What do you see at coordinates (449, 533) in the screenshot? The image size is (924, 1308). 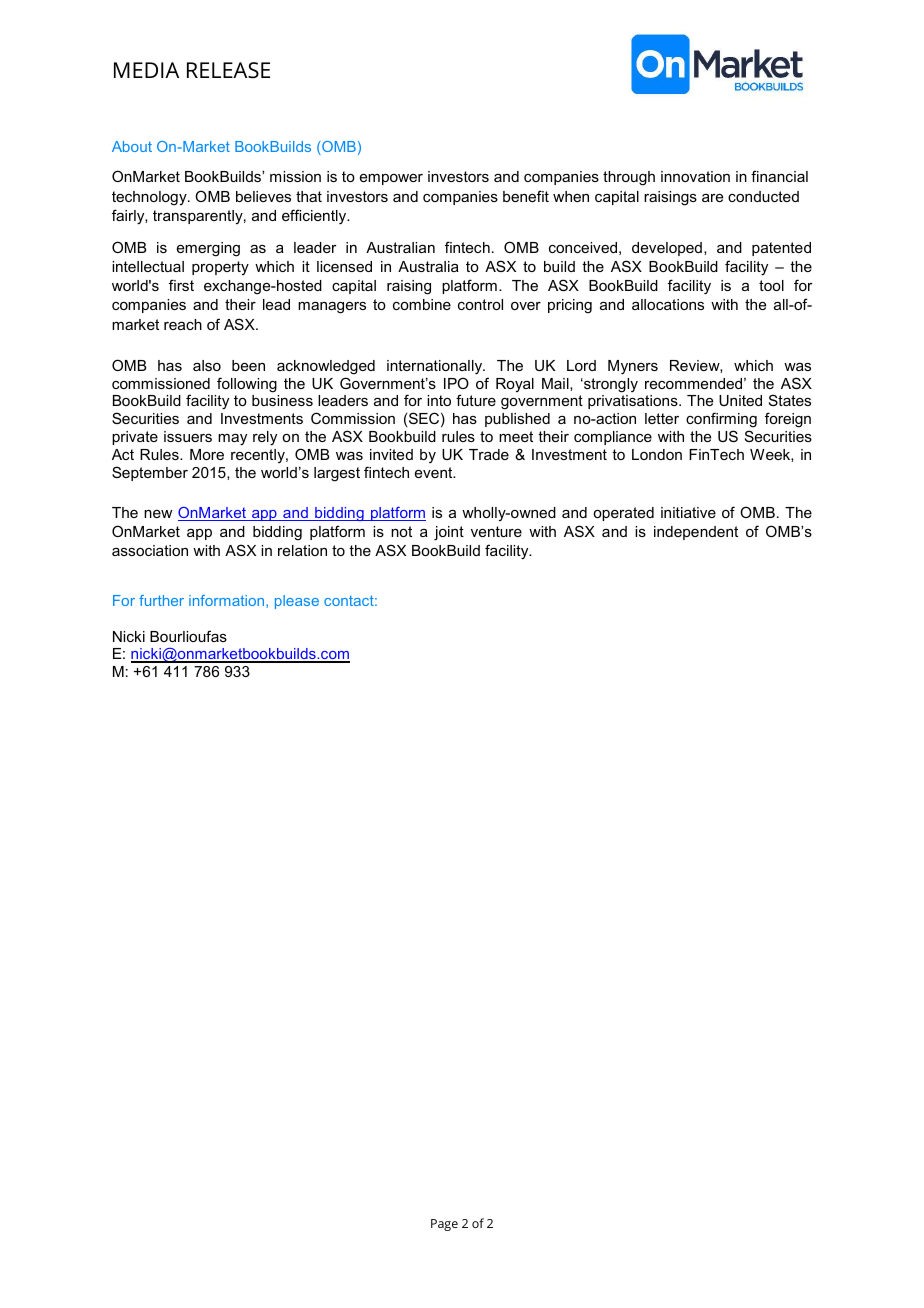 I see `joint` at bounding box center [449, 533].
